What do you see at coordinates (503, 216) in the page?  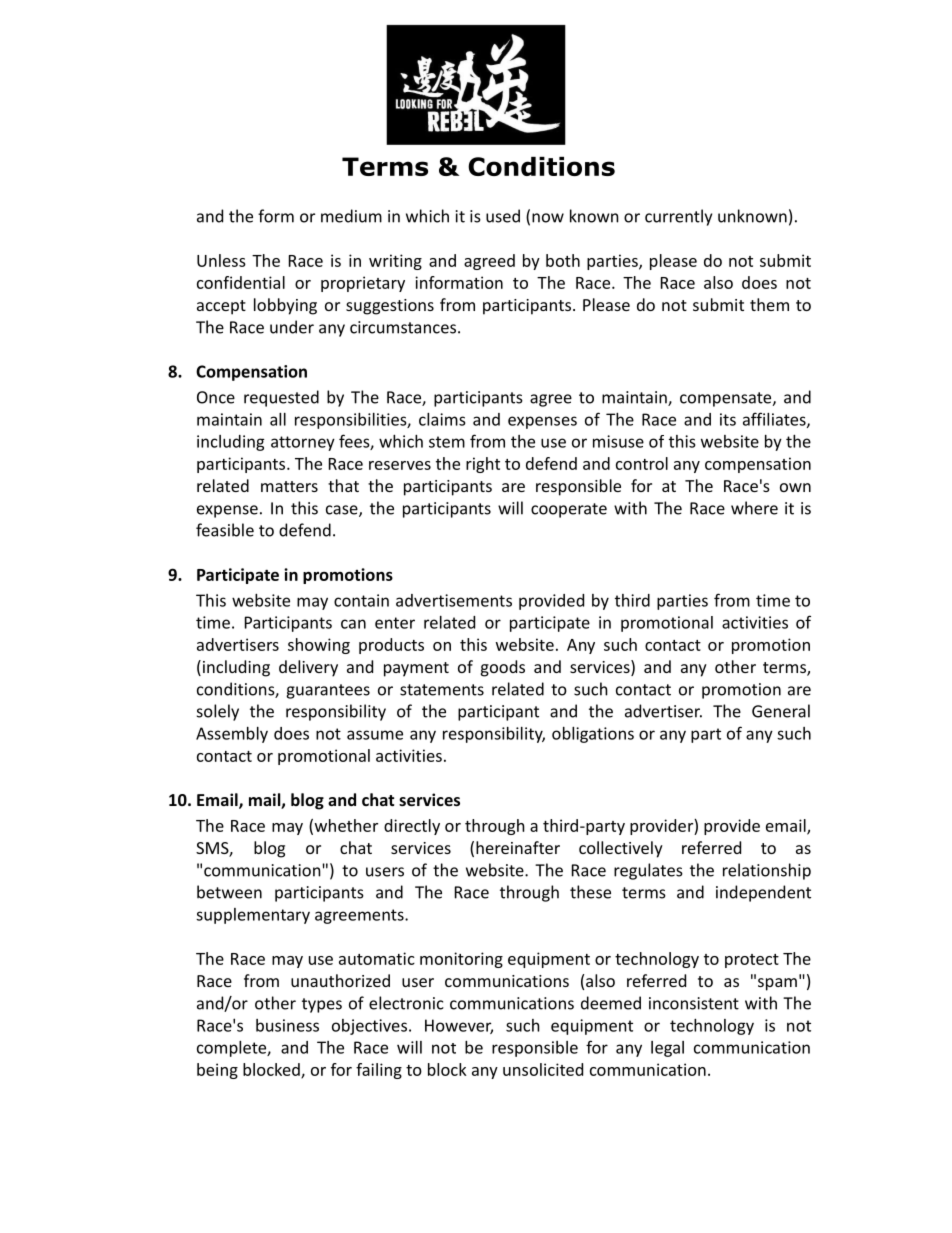 I see `used` at bounding box center [503, 216].
